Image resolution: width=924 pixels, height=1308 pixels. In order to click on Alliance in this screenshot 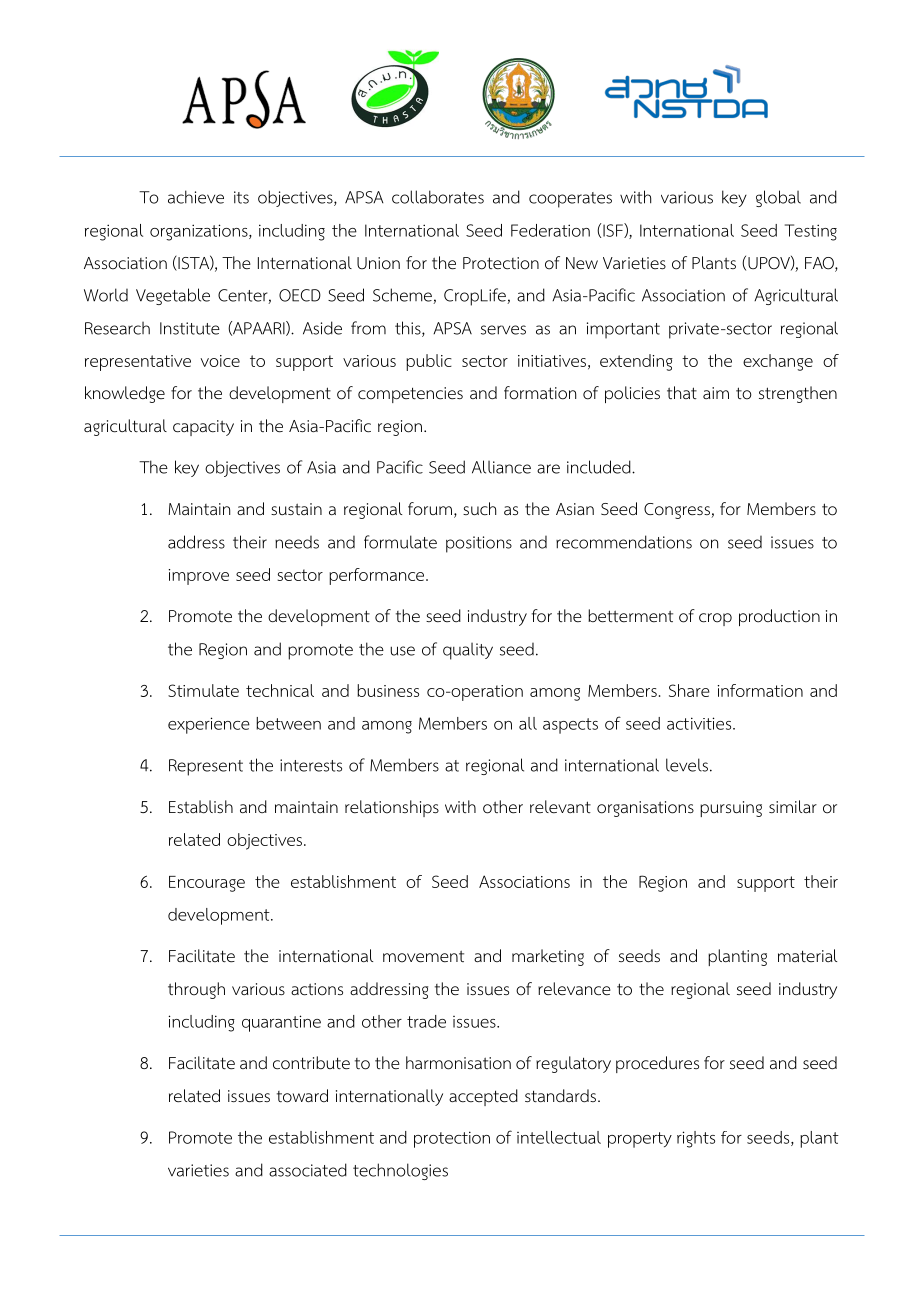, I will do `click(501, 467)`.
